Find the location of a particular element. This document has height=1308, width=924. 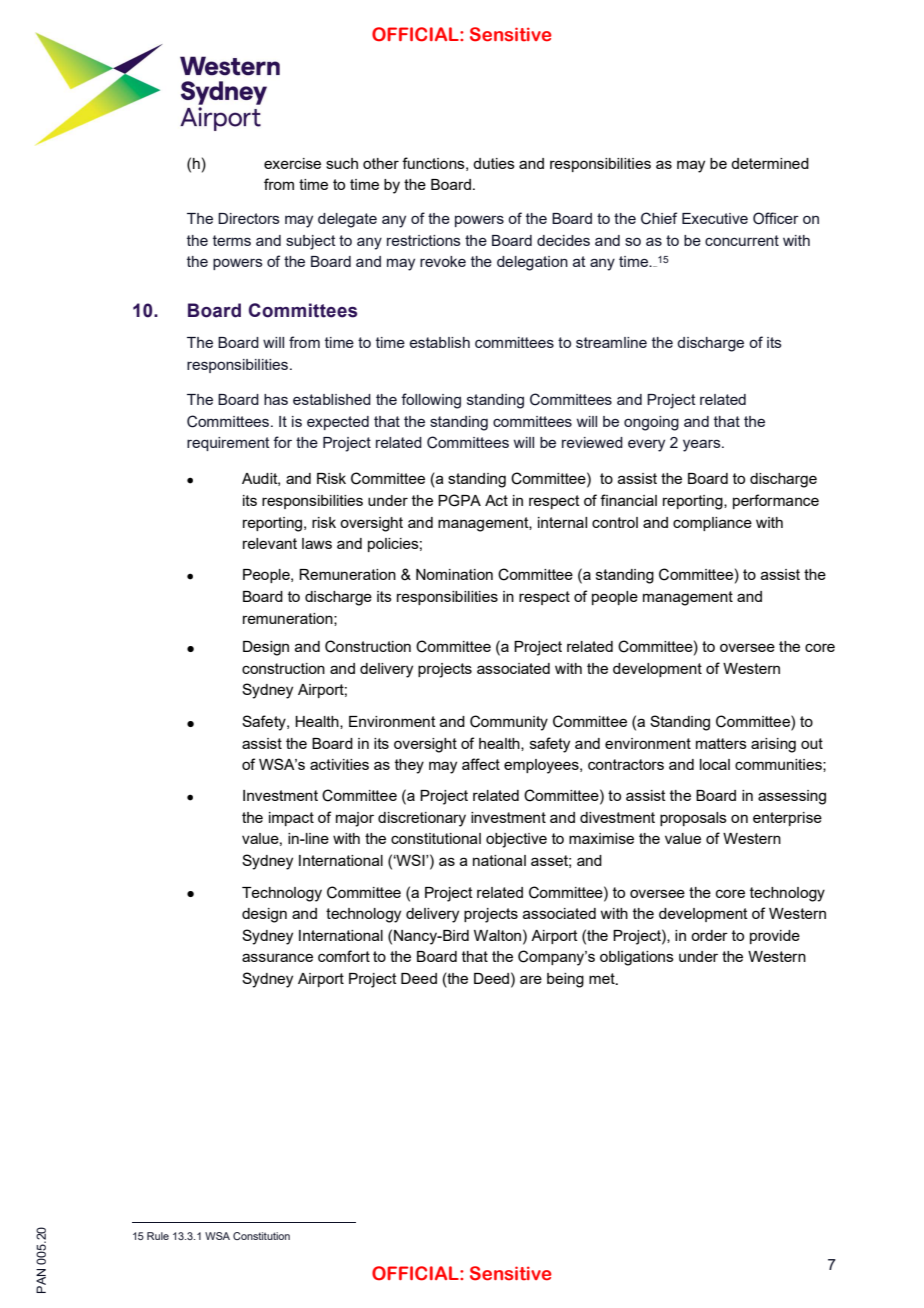

Rule is located at coordinates (158, 1236).
